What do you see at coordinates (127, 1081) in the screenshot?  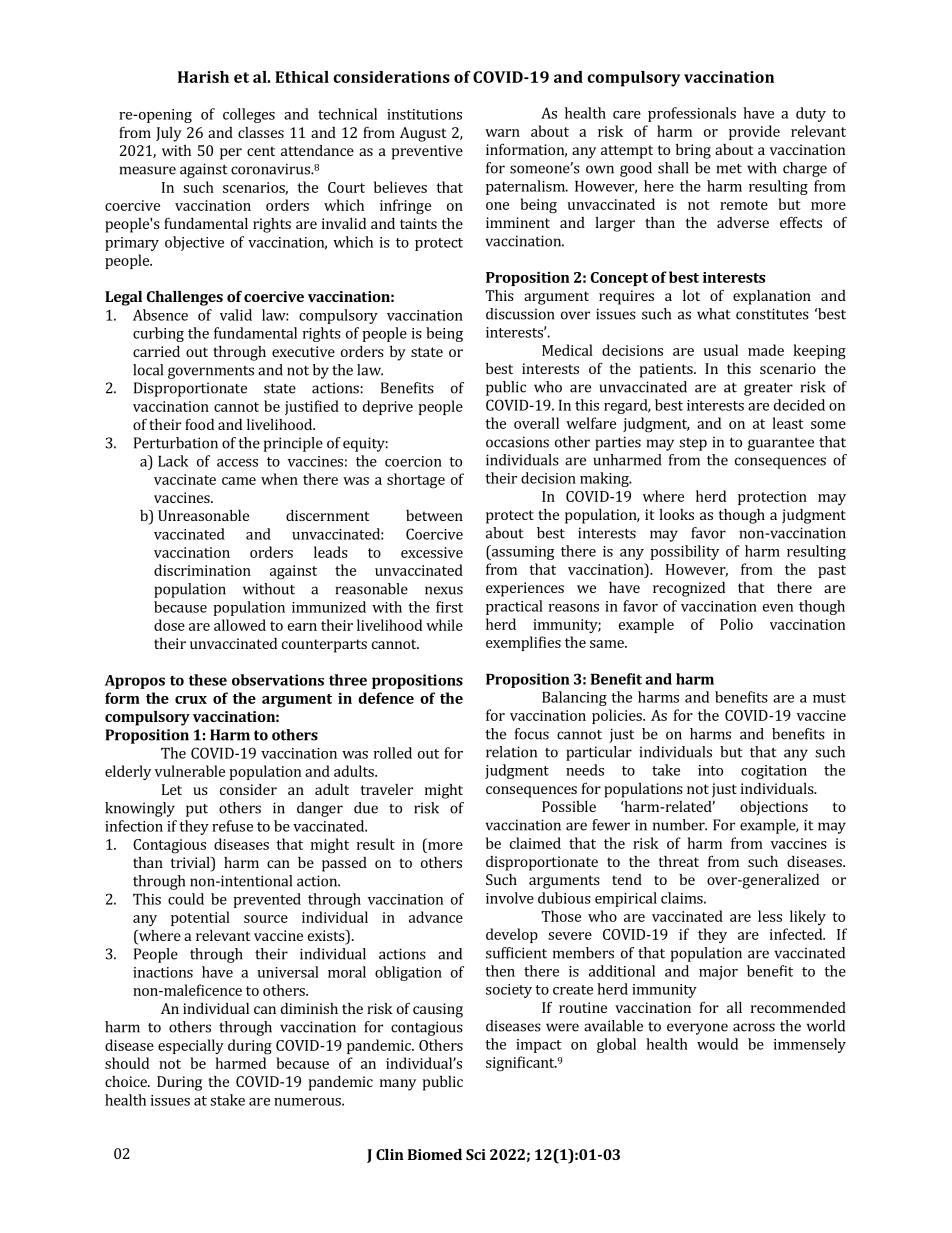 I see `choice` at bounding box center [127, 1081].
